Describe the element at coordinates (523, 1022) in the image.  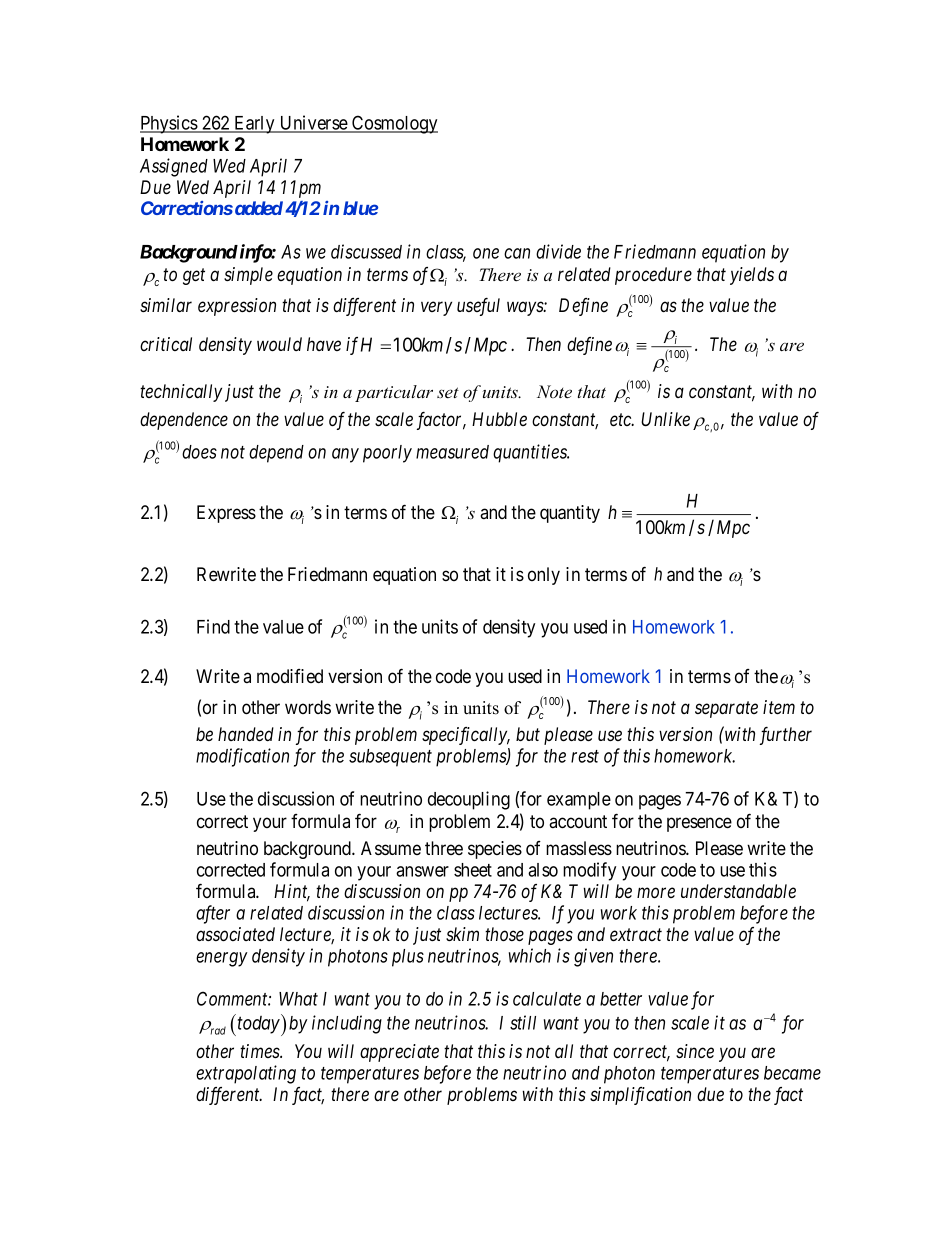
I see `still` at that location.
